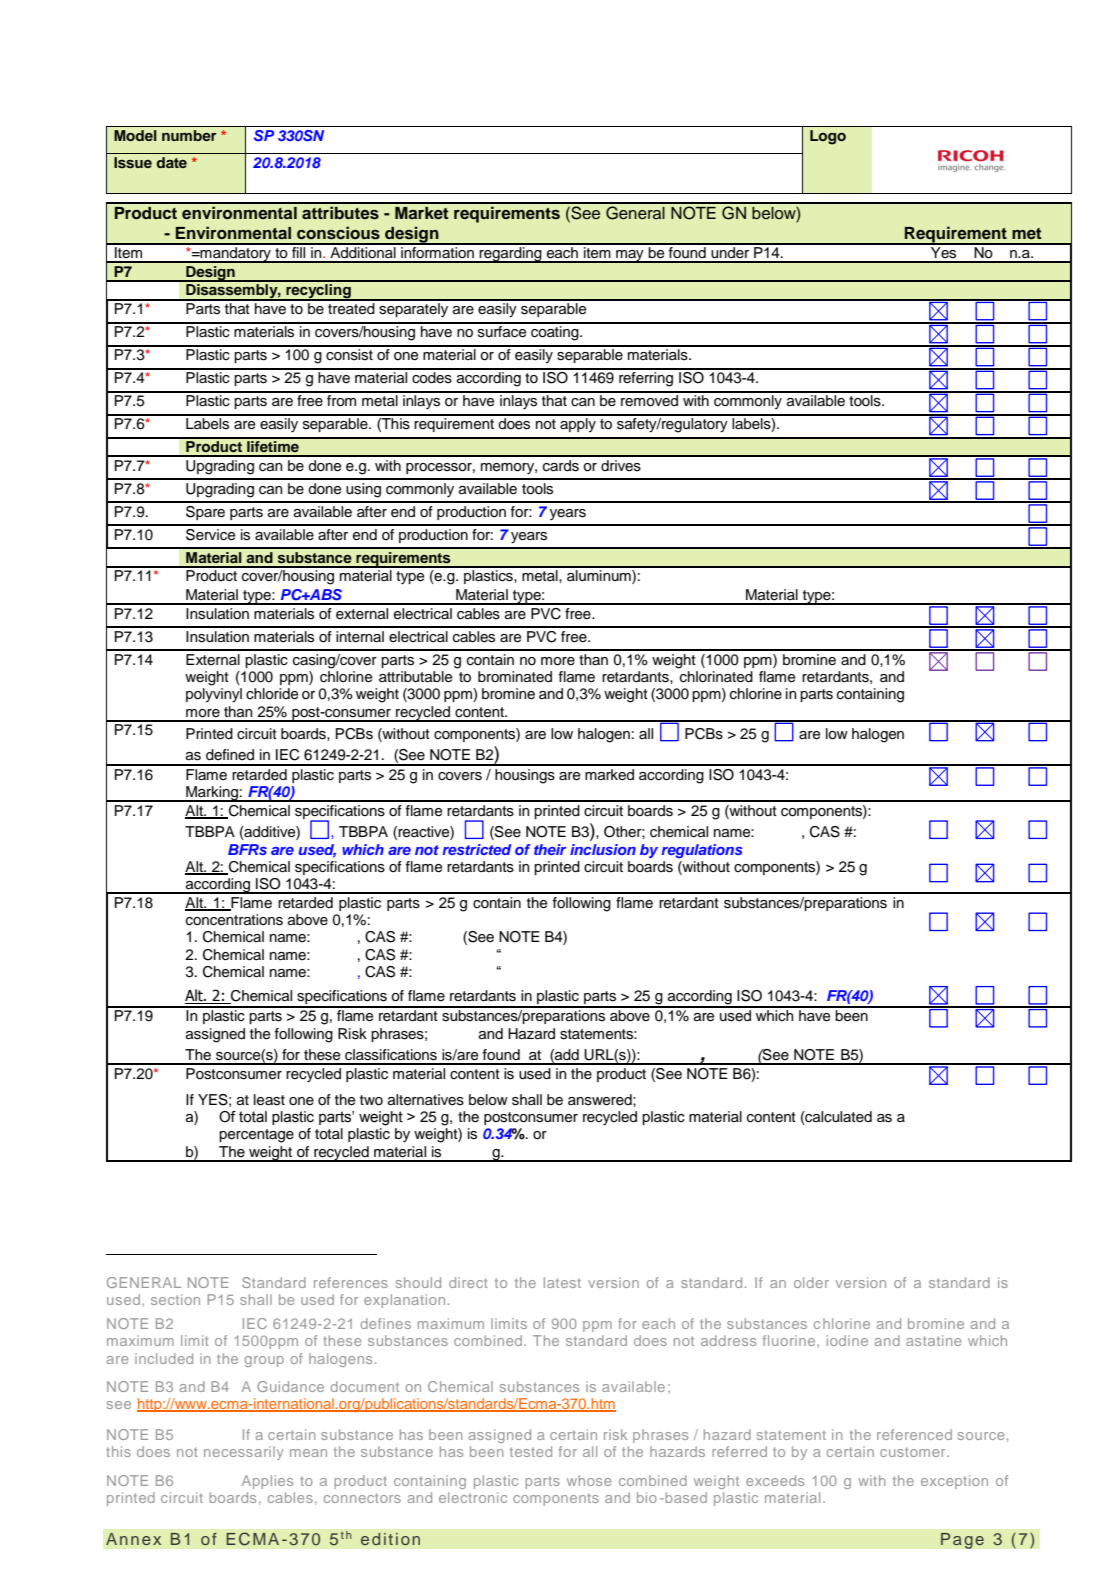 The height and width of the screenshot is (1580, 1117). I want to click on may, so click(630, 256).
